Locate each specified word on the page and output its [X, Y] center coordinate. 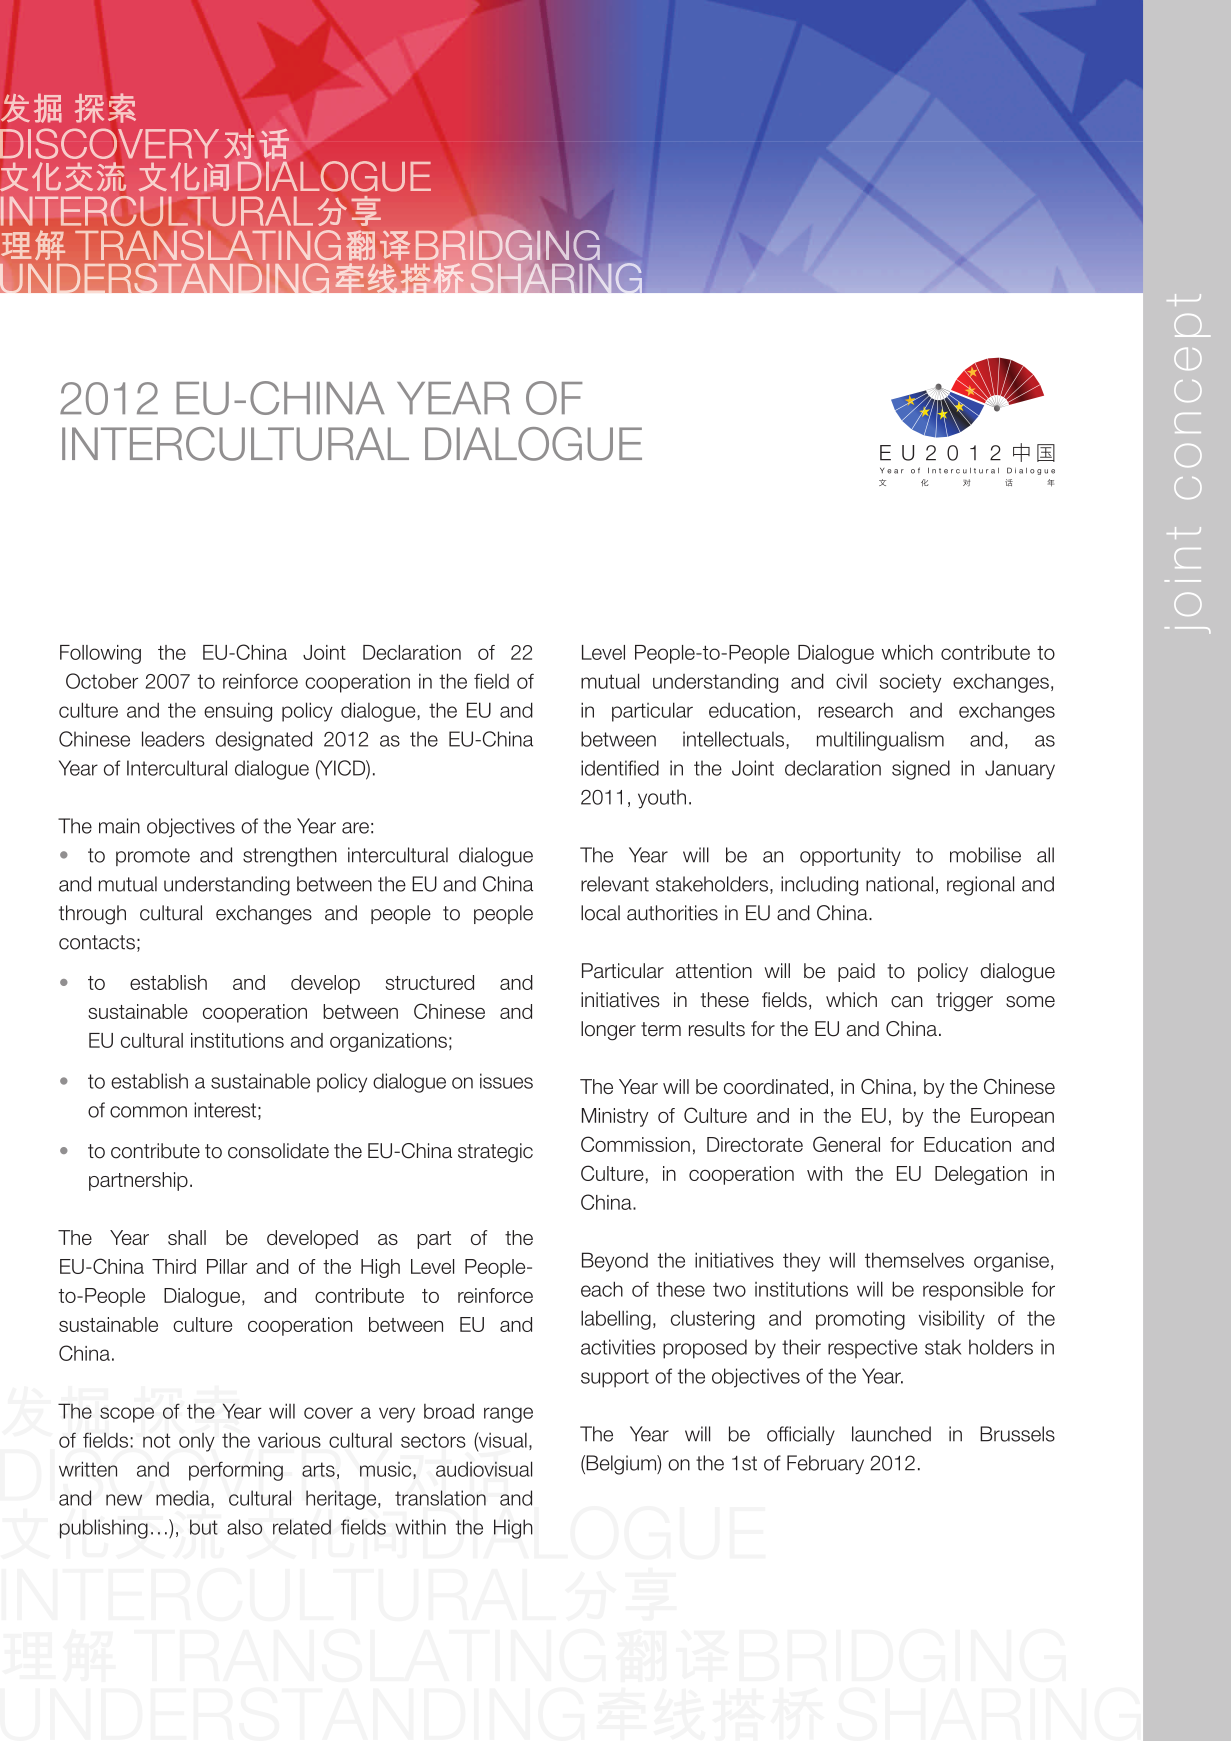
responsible [973, 1291]
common [148, 1112]
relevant [615, 884]
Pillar [227, 1266]
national [899, 884]
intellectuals [735, 740]
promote [153, 857]
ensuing [238, 712]
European [1012, 1117]
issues [506, 1081]
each [602, 1289]
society [910, 683]
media [184, 1499]
